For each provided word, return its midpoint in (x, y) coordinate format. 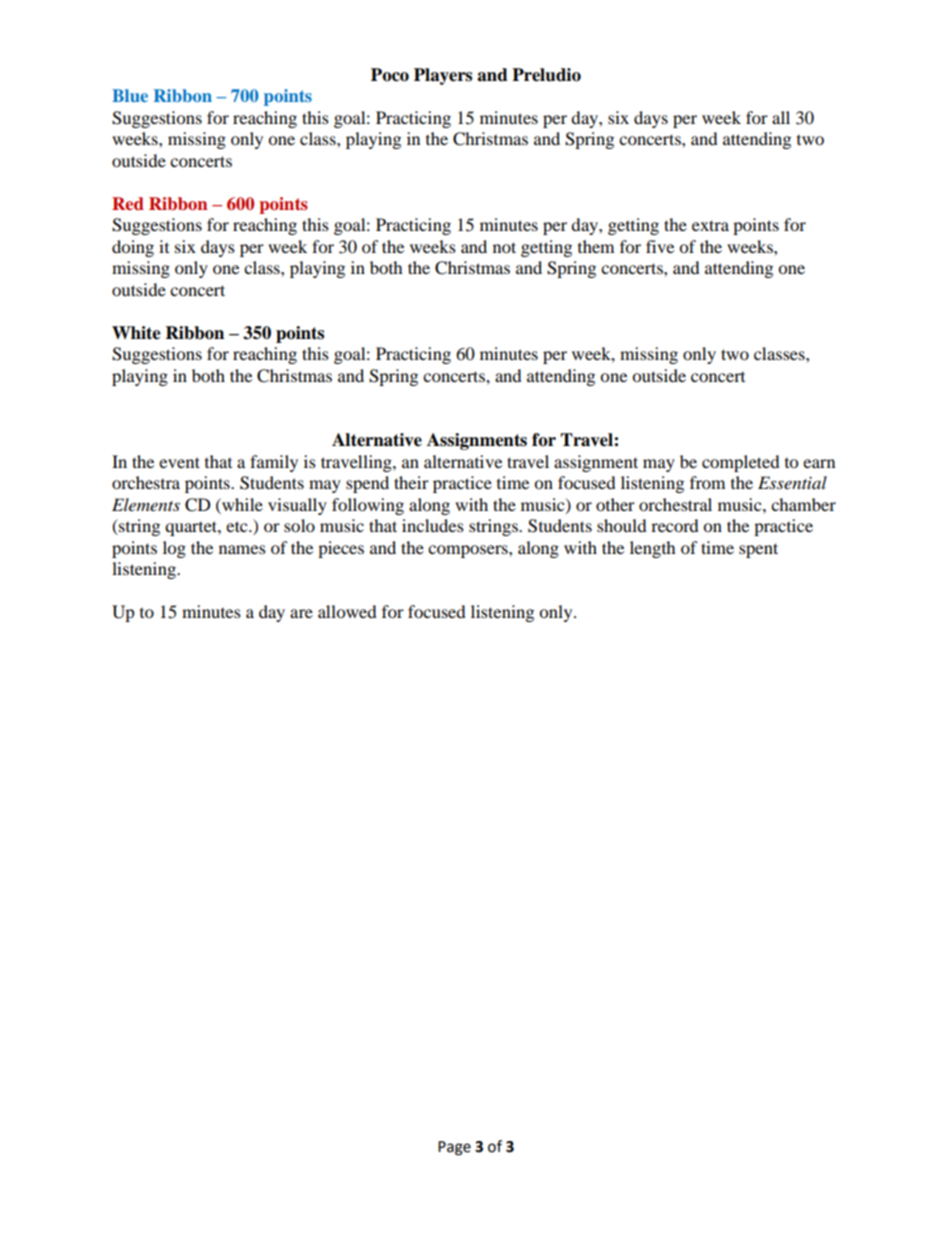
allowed (347, 611)
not (504, 247)
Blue (130, 95)
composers (469, 551)
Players (443, 76)
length (653, 549)
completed (741, 463)
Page (454, 1148)
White (136, 333)
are (301, 613)
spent (758, 550)
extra (710, 225)
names (242, 549)
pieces (341, 549)
